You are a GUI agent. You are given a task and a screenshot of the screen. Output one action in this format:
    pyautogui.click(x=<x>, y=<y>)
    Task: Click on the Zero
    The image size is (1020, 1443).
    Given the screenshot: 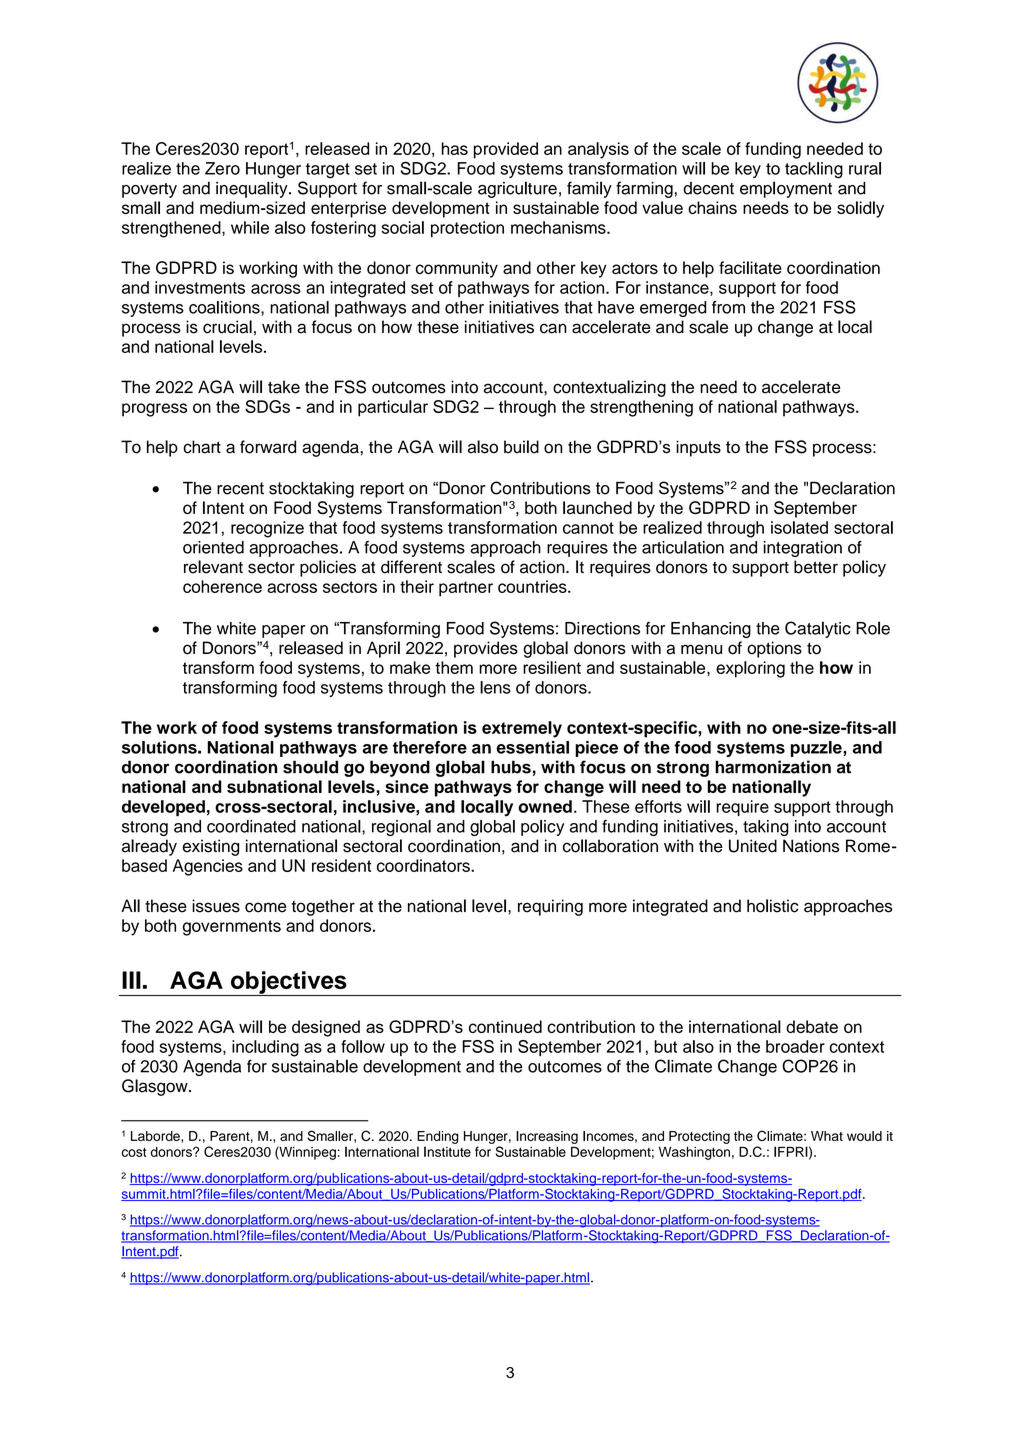 What is the action you would take?
    pyautogui.click(x=222, y=168)
